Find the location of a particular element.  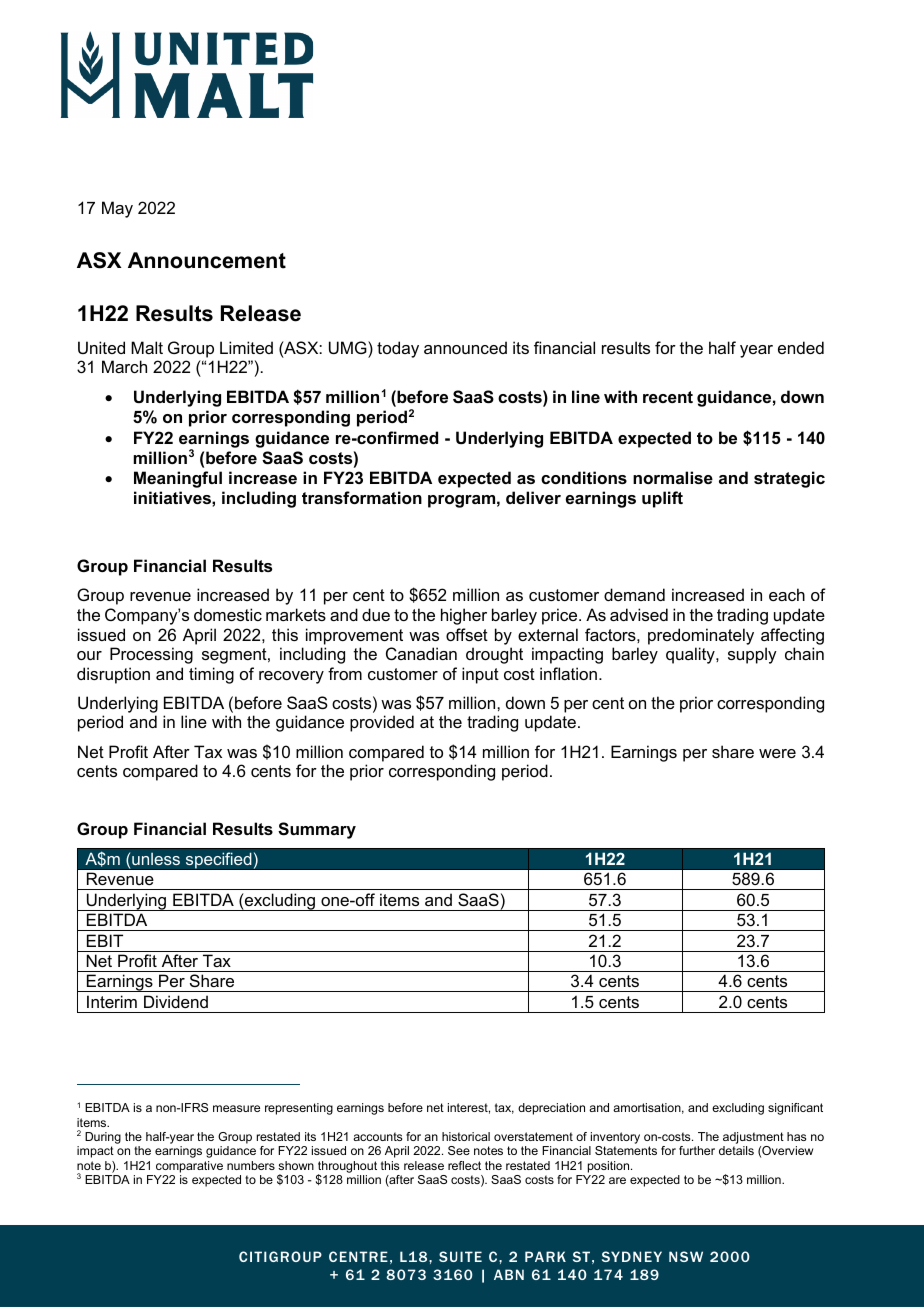

were is located at coordinates (777, 753).
